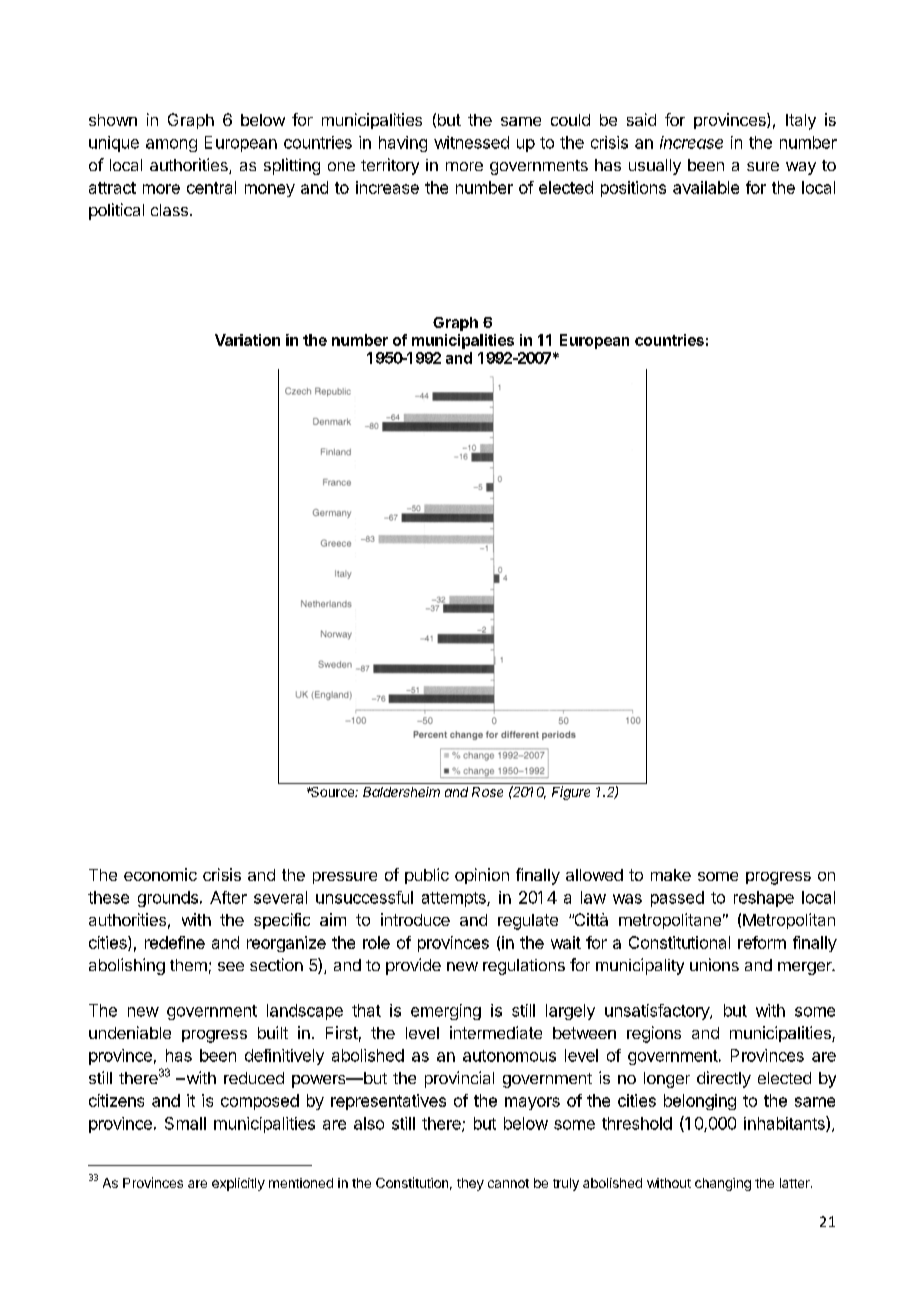 The image size is (924, 1308). What do you see at coordinates (471, 142) in the document?
I see `witnessed` at bounding box center [471, 142].
